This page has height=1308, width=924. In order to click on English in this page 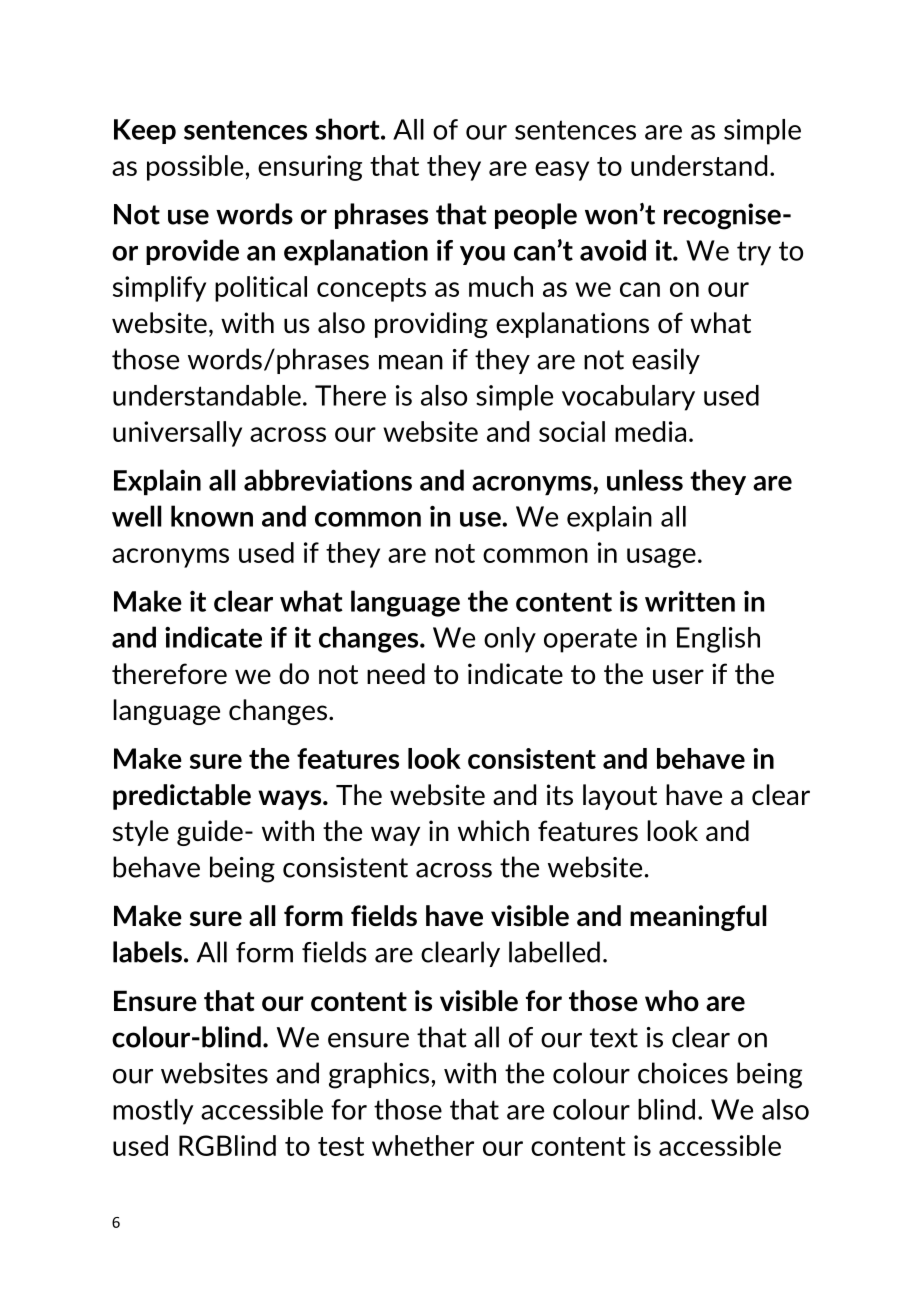, I will do `click(718, 640)`.
